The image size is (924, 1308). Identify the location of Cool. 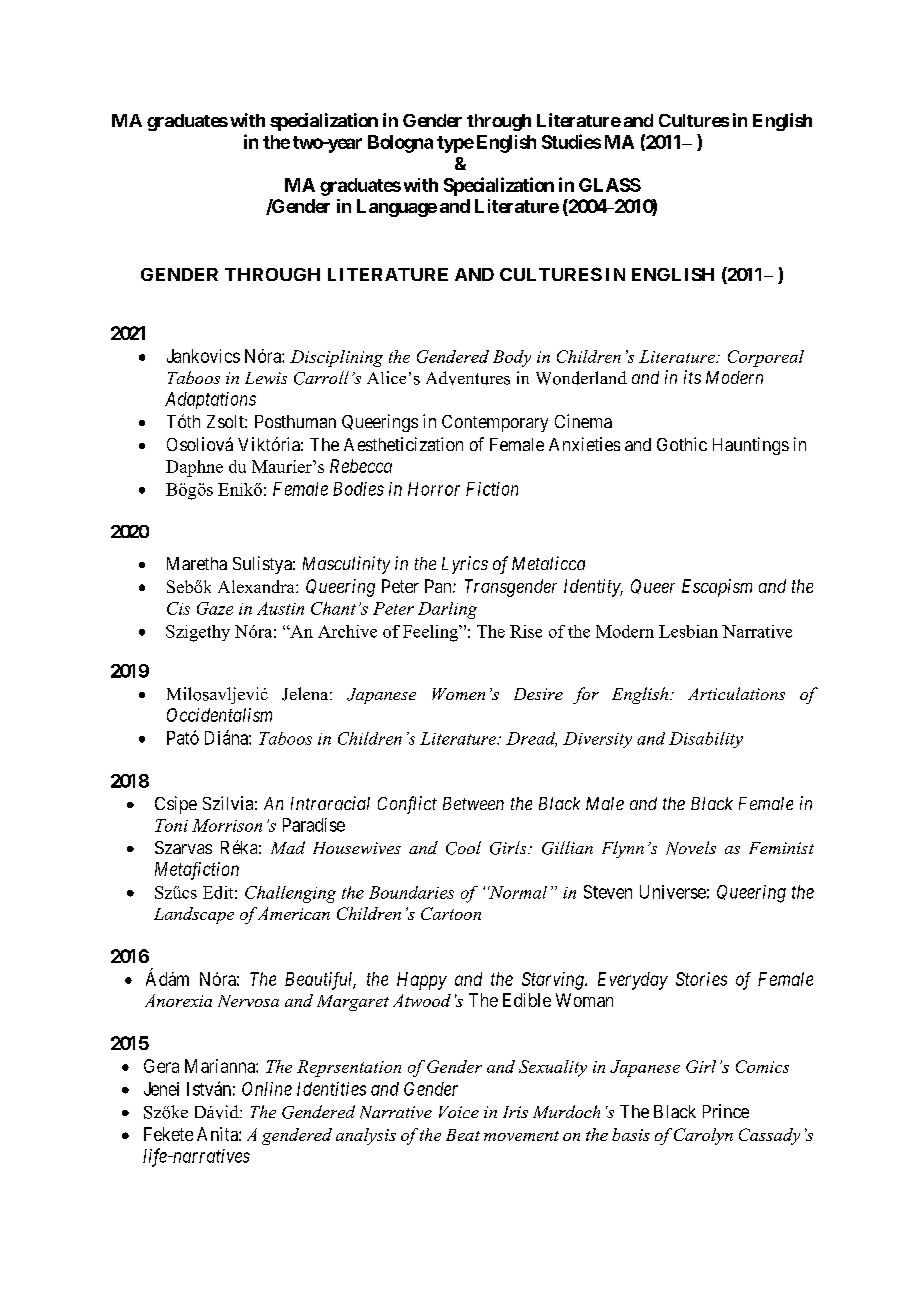
(463, 848).
